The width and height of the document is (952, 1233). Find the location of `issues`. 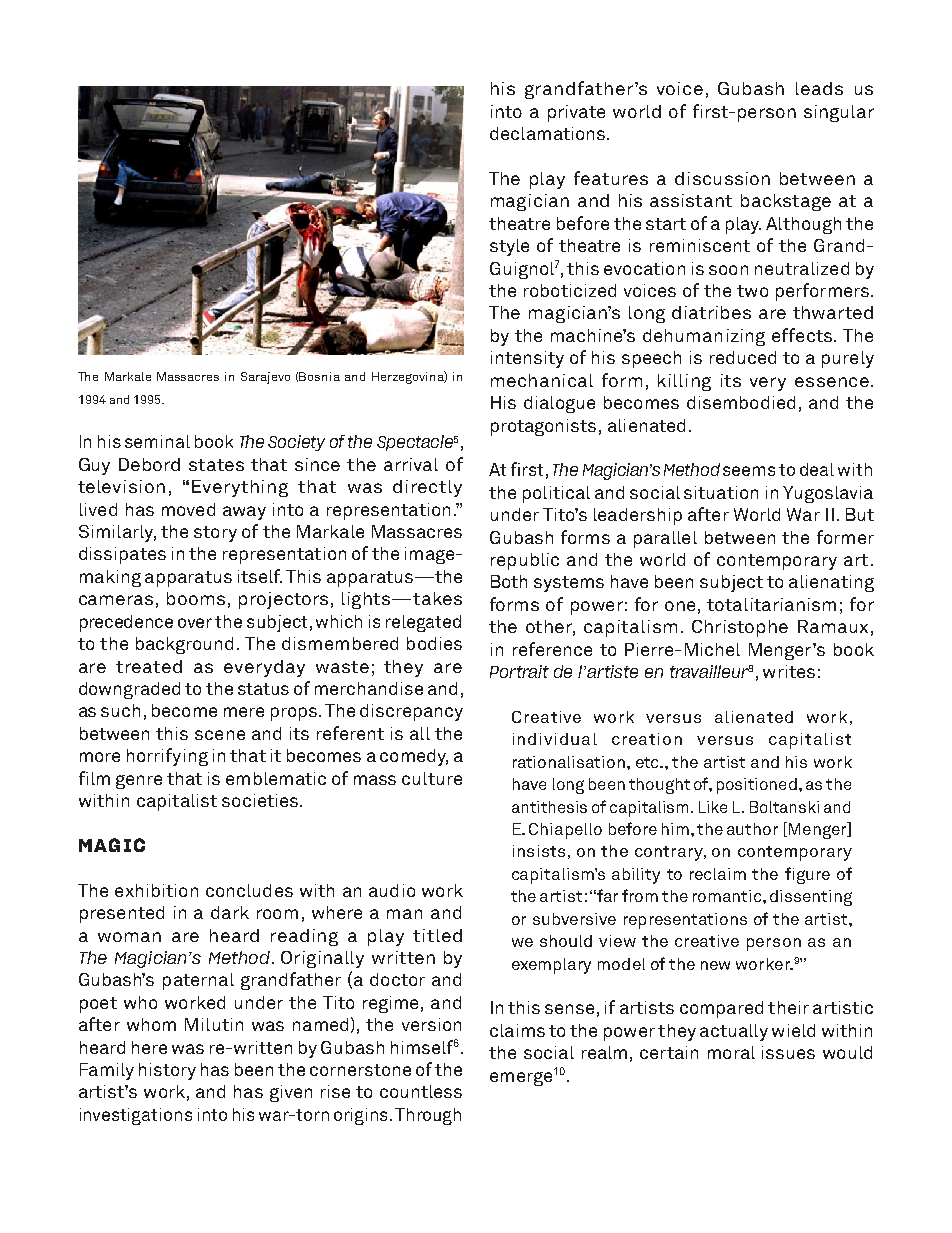

issues is located at coordinates (788, 1052).
